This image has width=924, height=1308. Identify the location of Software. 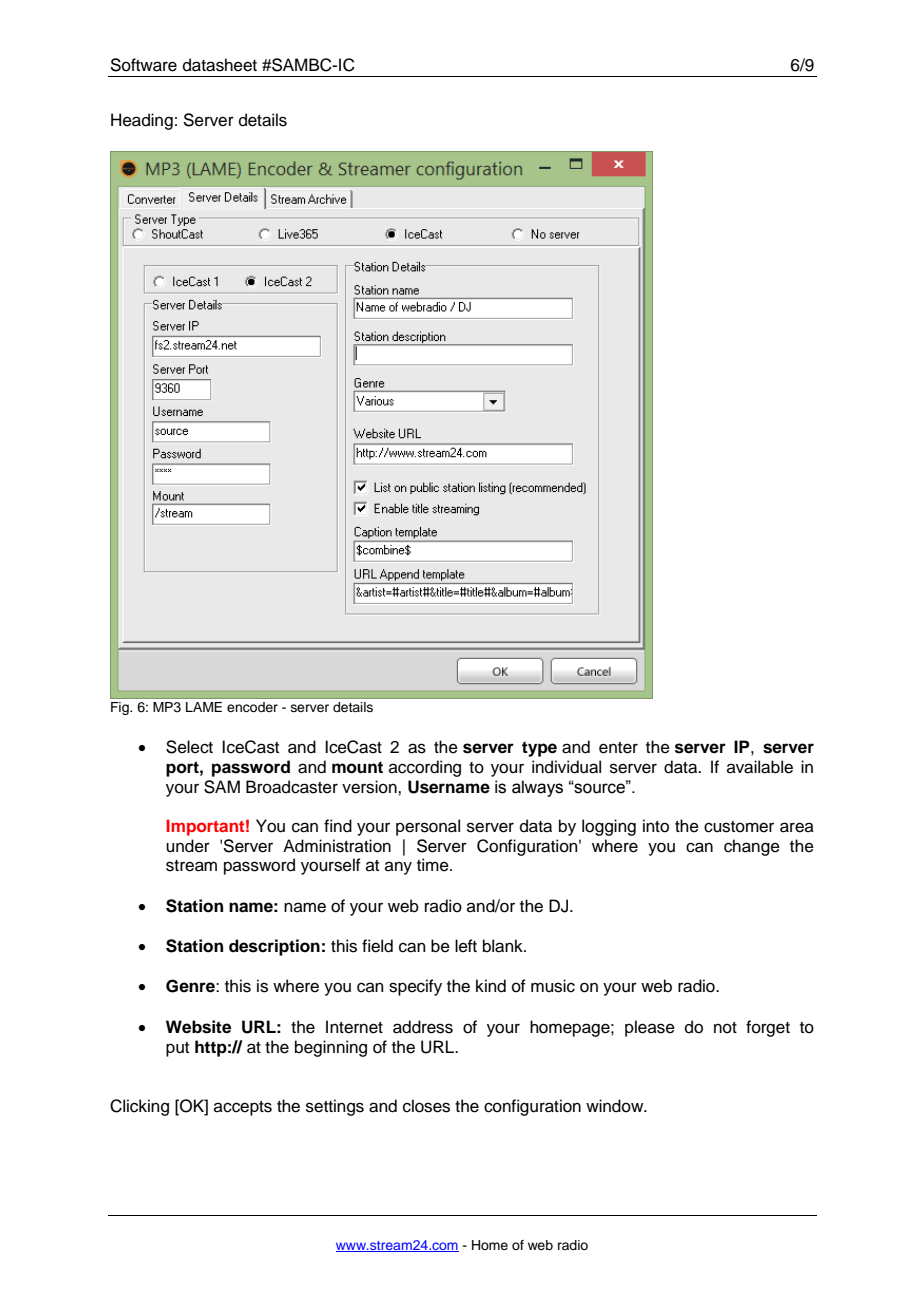
(143, 65).
